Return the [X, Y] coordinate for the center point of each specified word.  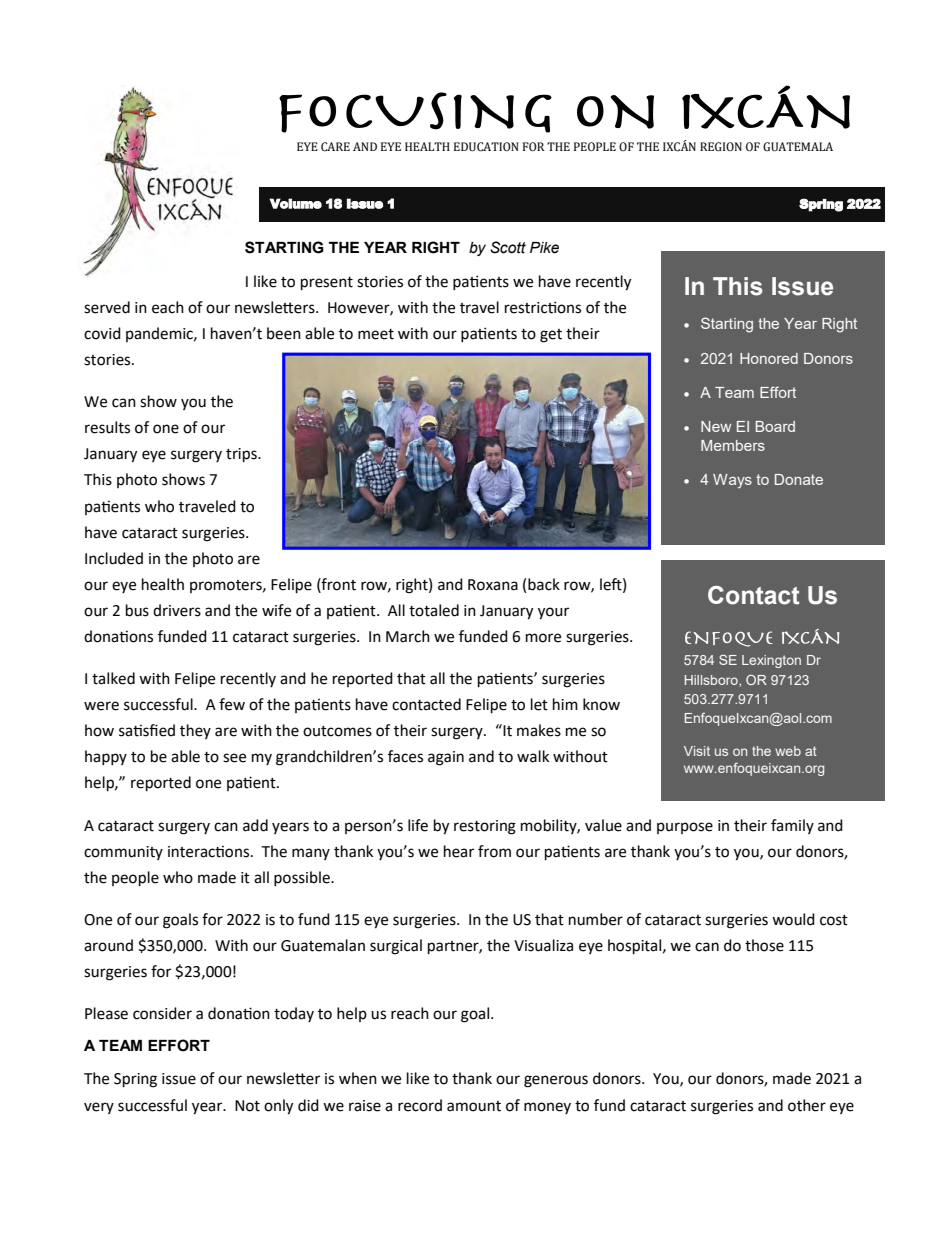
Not [247, 1106]
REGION [721, 147]
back [544, 584]
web [788, 751]
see [234, 758]
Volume [296, 203]
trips [242, 455]
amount [474, 1106]
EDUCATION [486, 147]
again [446, 758]
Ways [732, 481]
